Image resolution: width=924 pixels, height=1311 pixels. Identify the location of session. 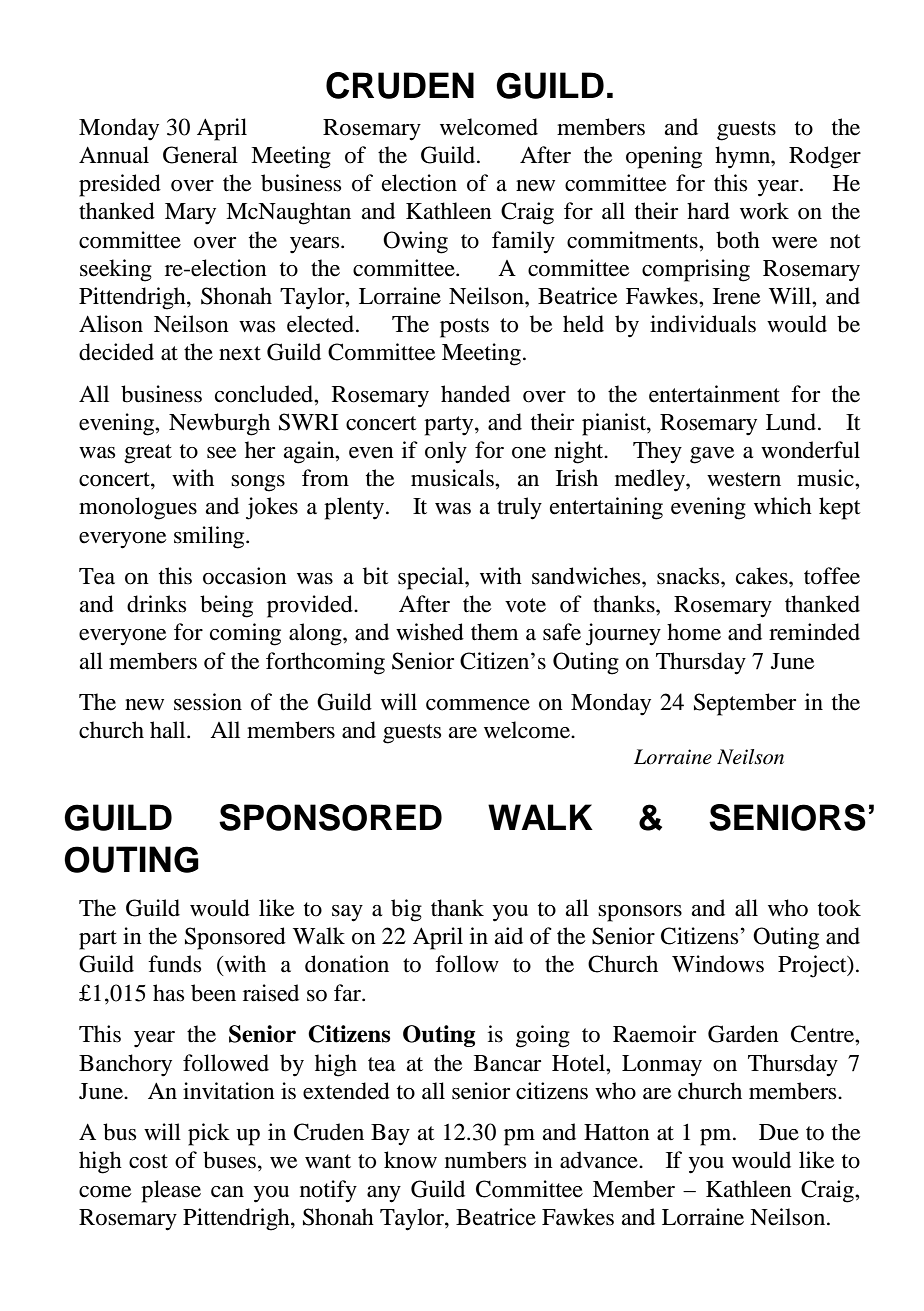
(208, 702).
